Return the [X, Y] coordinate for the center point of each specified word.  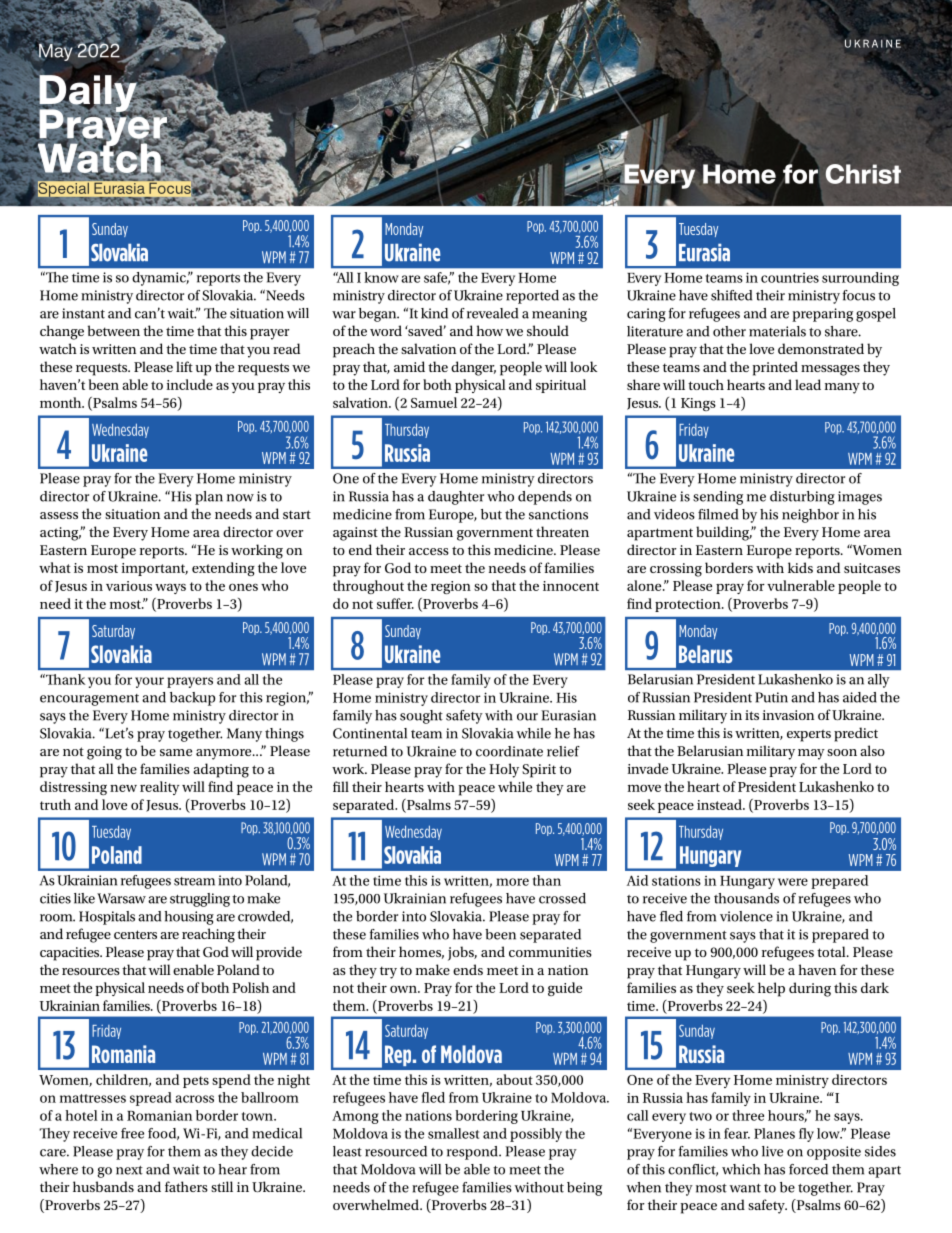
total [832, 951]
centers [135, 934]
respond [473, 1153]
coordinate [509, 751]
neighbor [810, 516]
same [176, 752]
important [155, 569]
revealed [492, 313]
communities [550, 952]
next [129, 1170]
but [491, 514]
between [114, 330]
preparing [822, 315]
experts [809, 735]
